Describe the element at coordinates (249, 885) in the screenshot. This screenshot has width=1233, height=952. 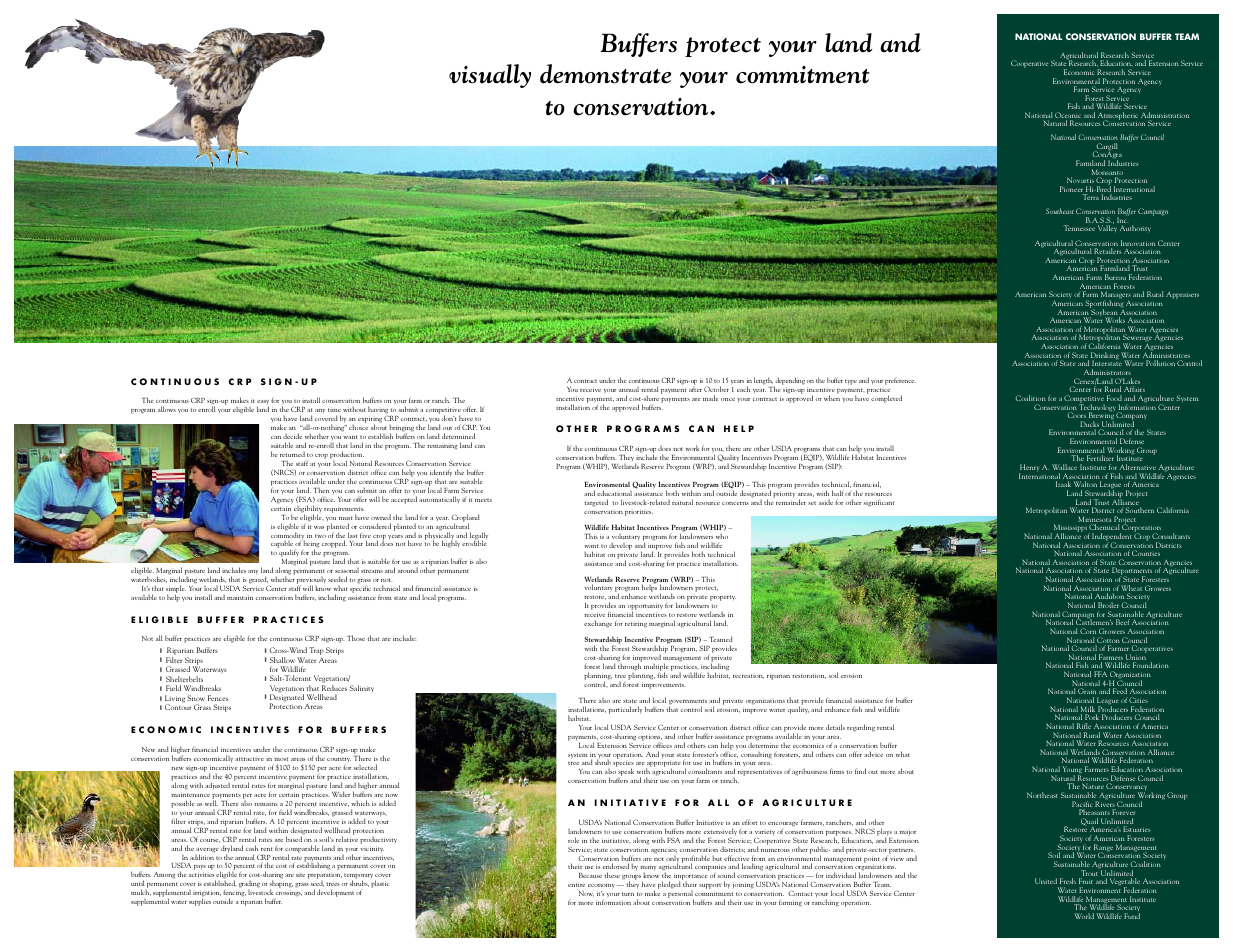
I see `grading` at that location.
